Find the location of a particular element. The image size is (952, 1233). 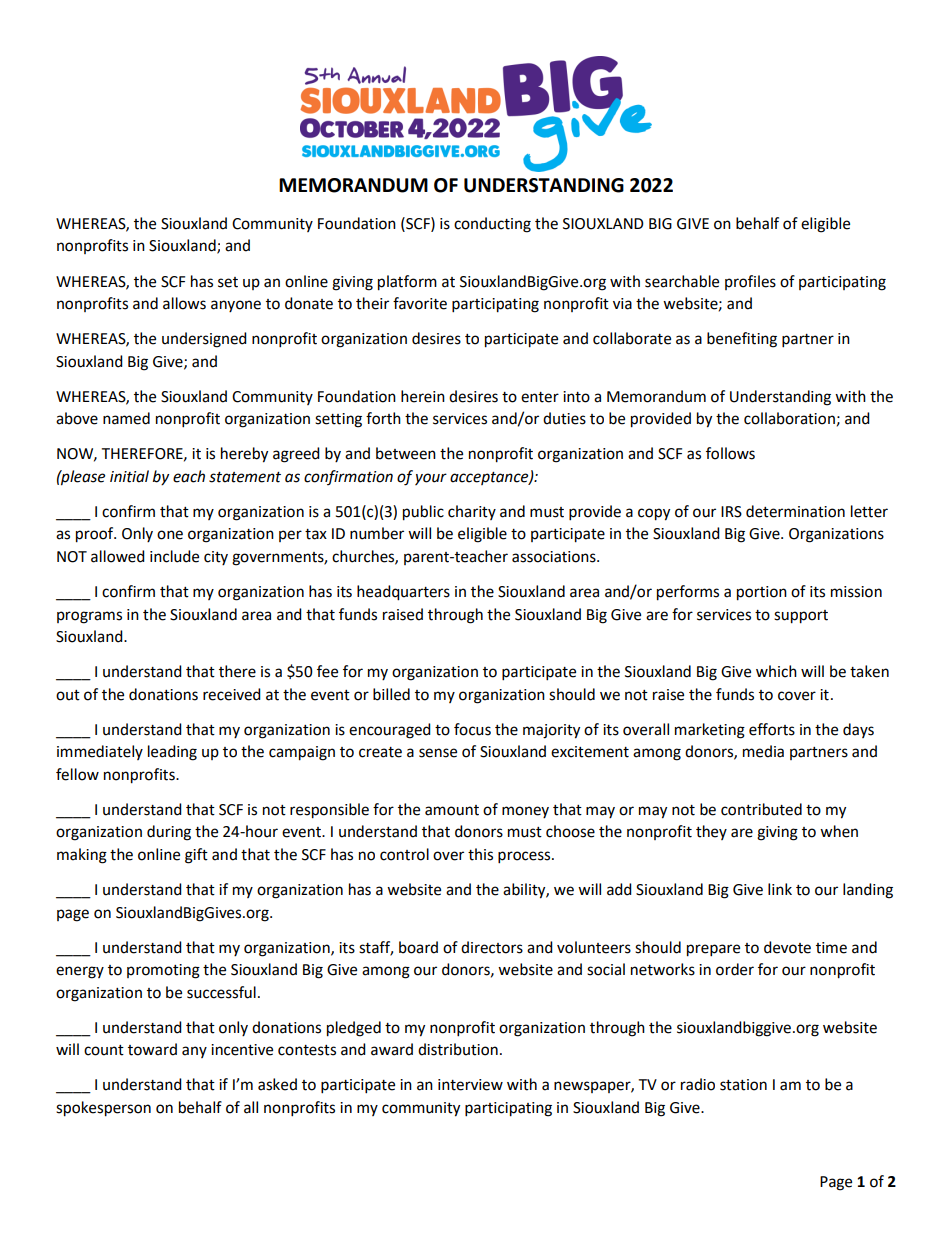

charity is located at coordinates (472, 512).
